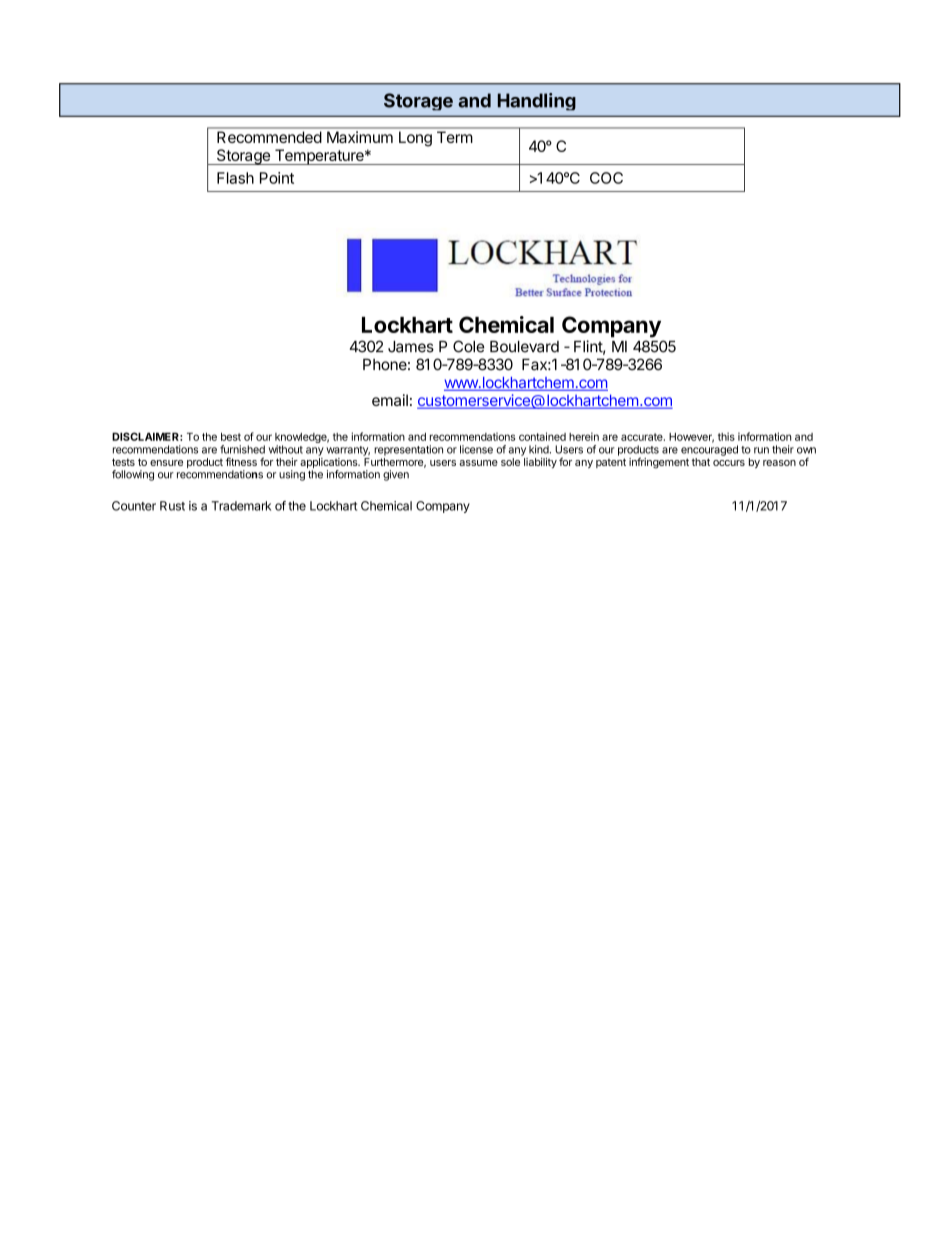 The width and height of the screenshot is (952, 1233). Describe the element at coordinates (537, 102) in the screenshot. I see `Handling` at that location.
